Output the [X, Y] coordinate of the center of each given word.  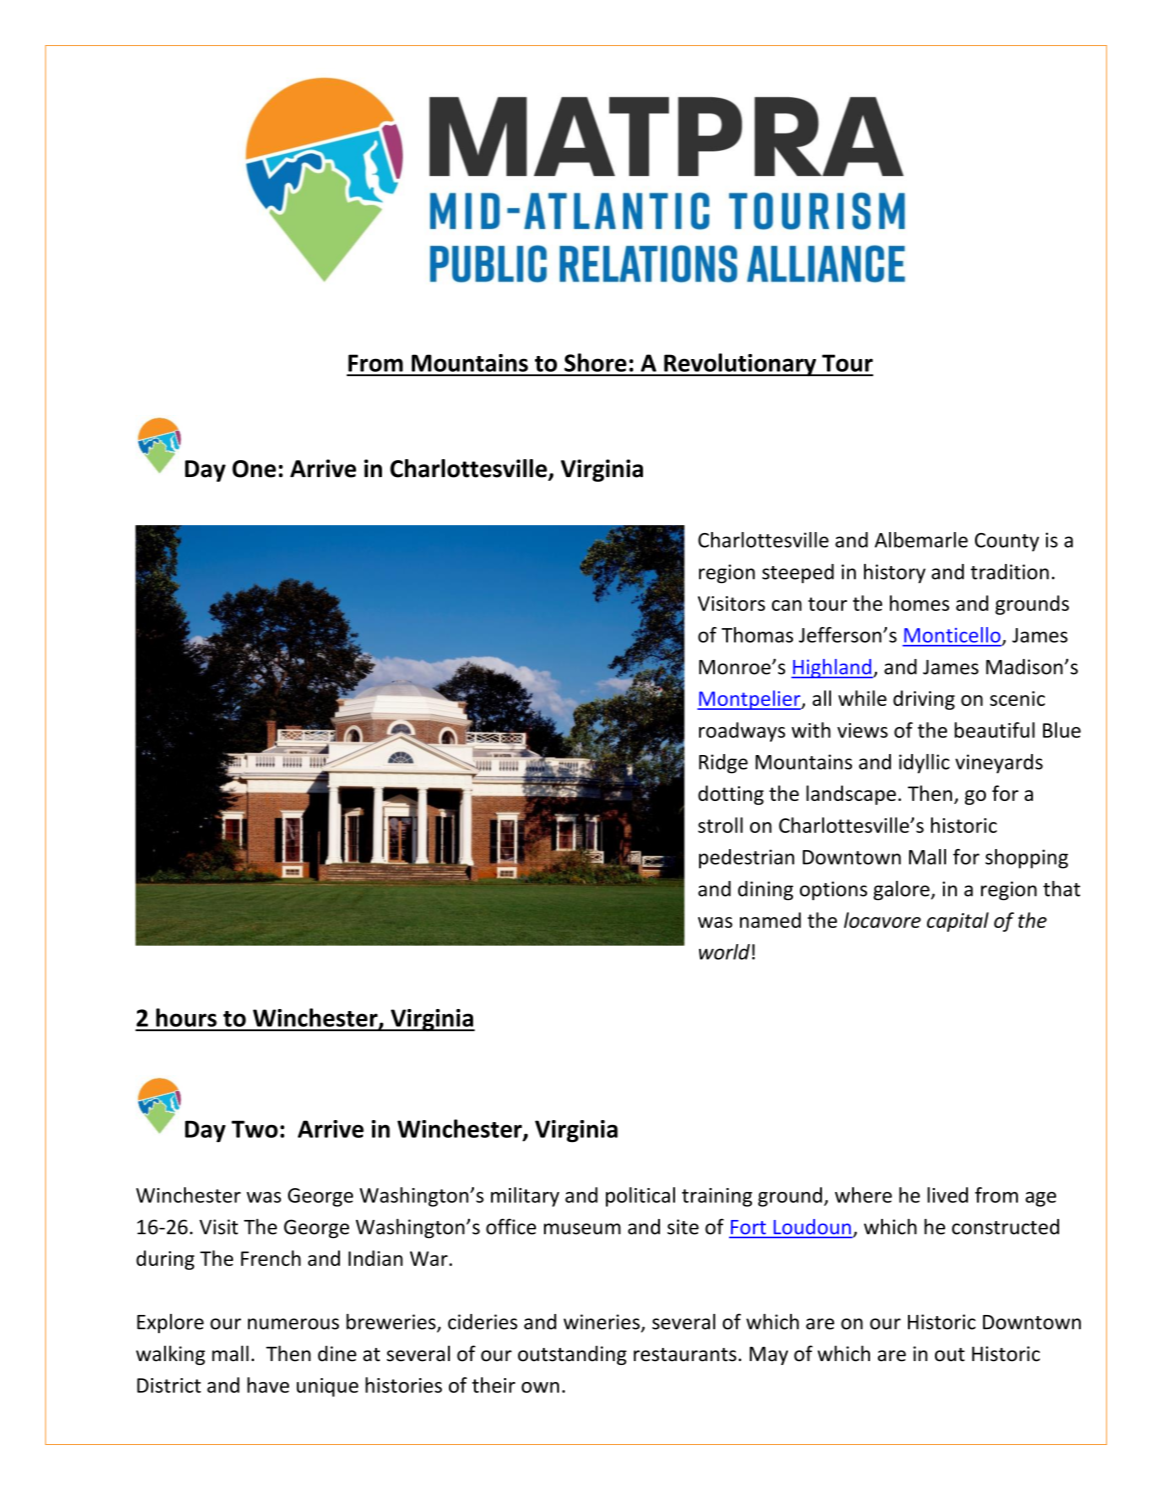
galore [902, 891]
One [254, 469]
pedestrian [746, 859]
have [268, 1385]
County [1007, 542]
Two [254, 1129]
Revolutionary [740, 365]
